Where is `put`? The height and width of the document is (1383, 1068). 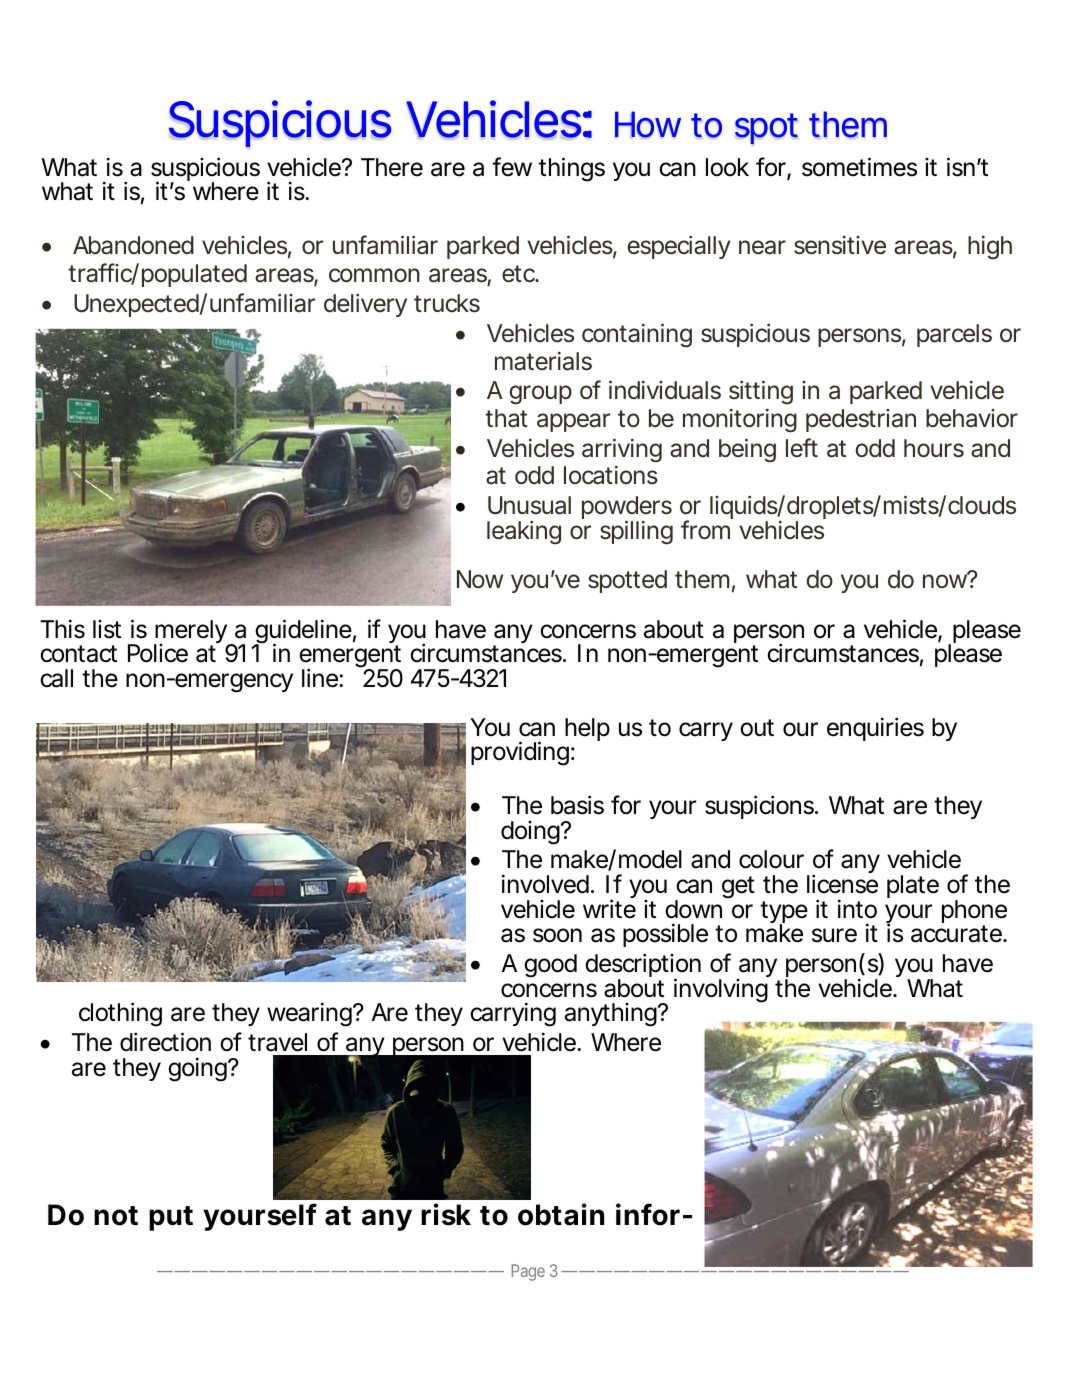 put is located at coordinates (171, 1218).
